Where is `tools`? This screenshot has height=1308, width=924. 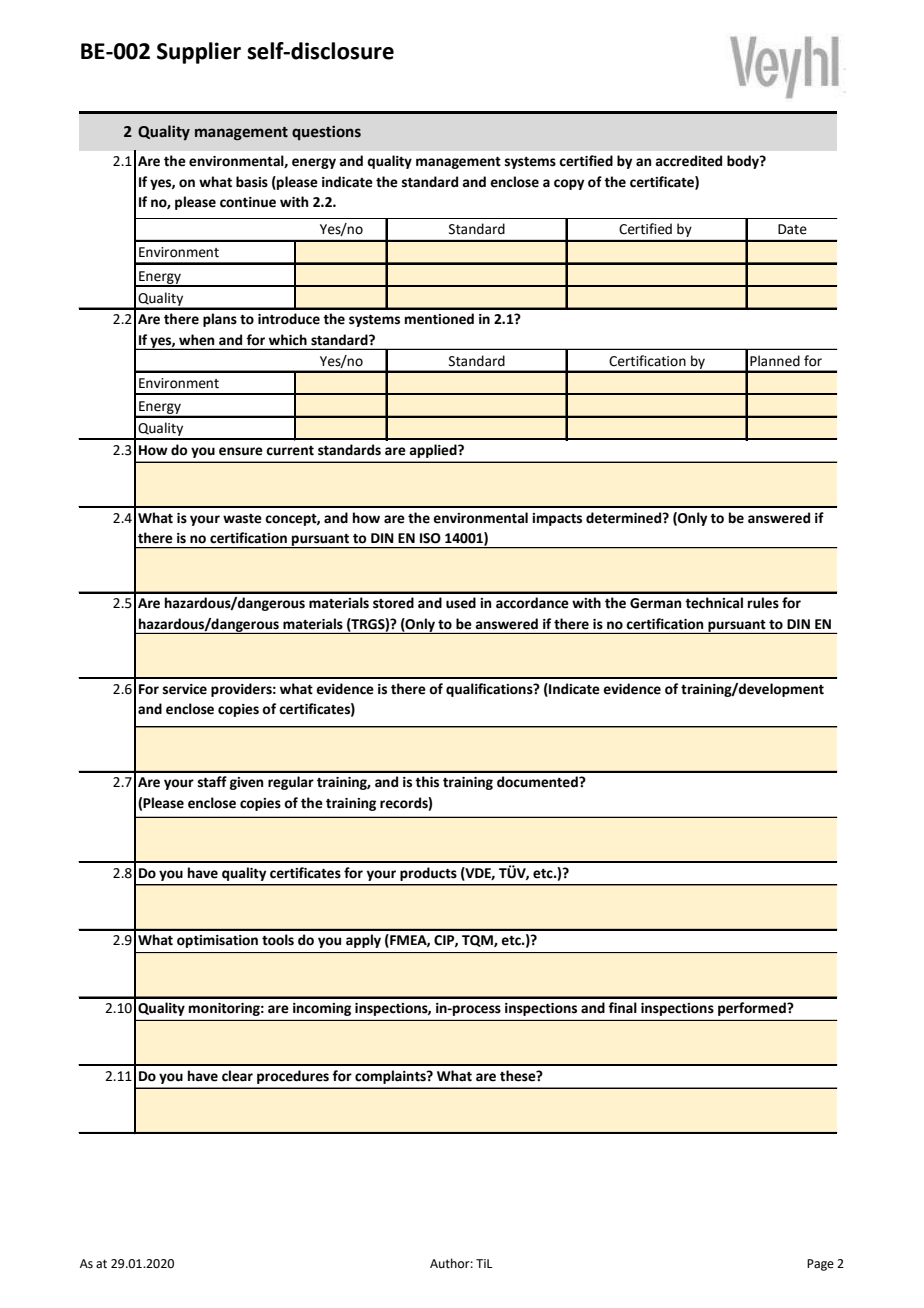
tools is located at coordinates (278, 940).
